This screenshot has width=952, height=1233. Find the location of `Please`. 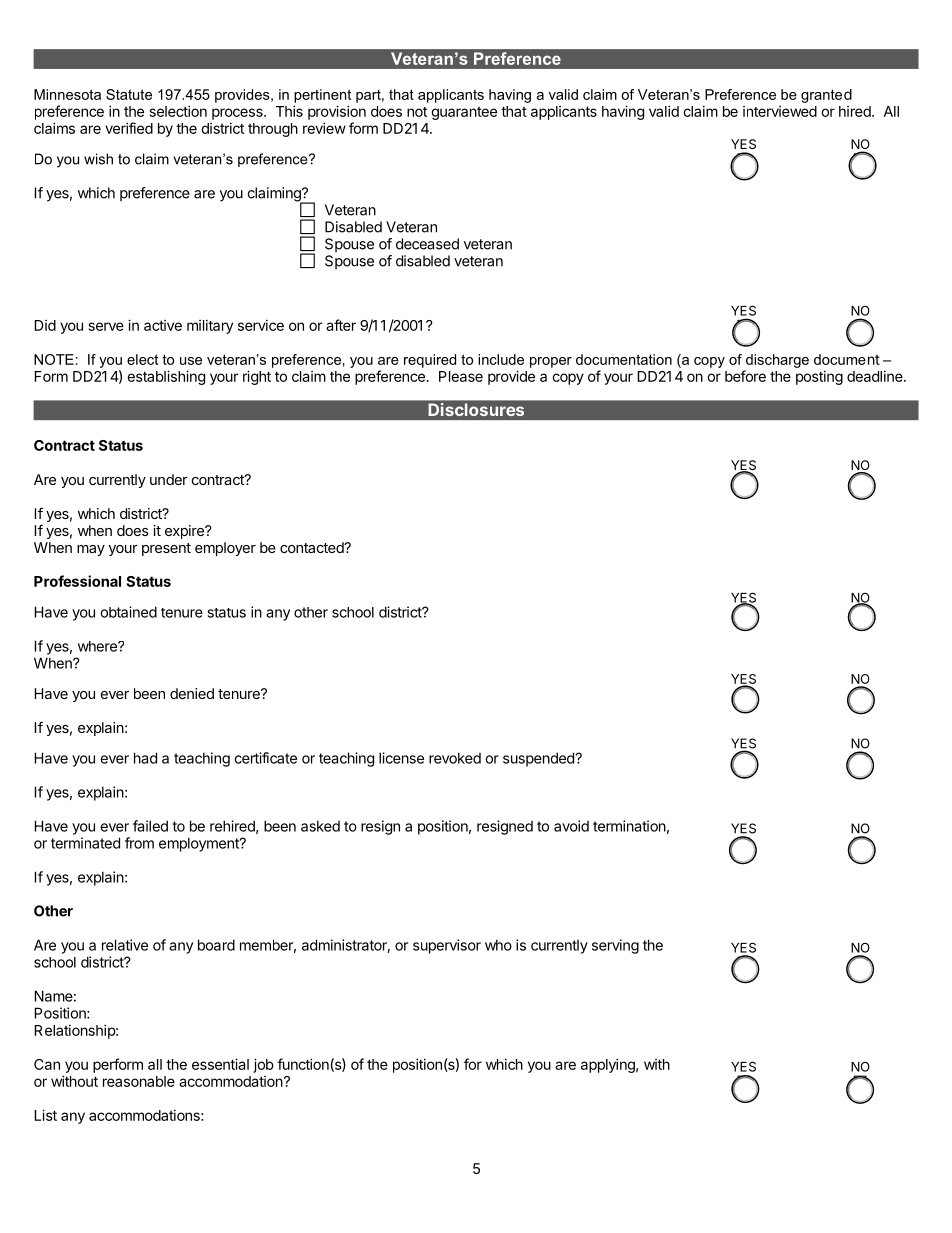

Please is located at coordinates (461, 376).
